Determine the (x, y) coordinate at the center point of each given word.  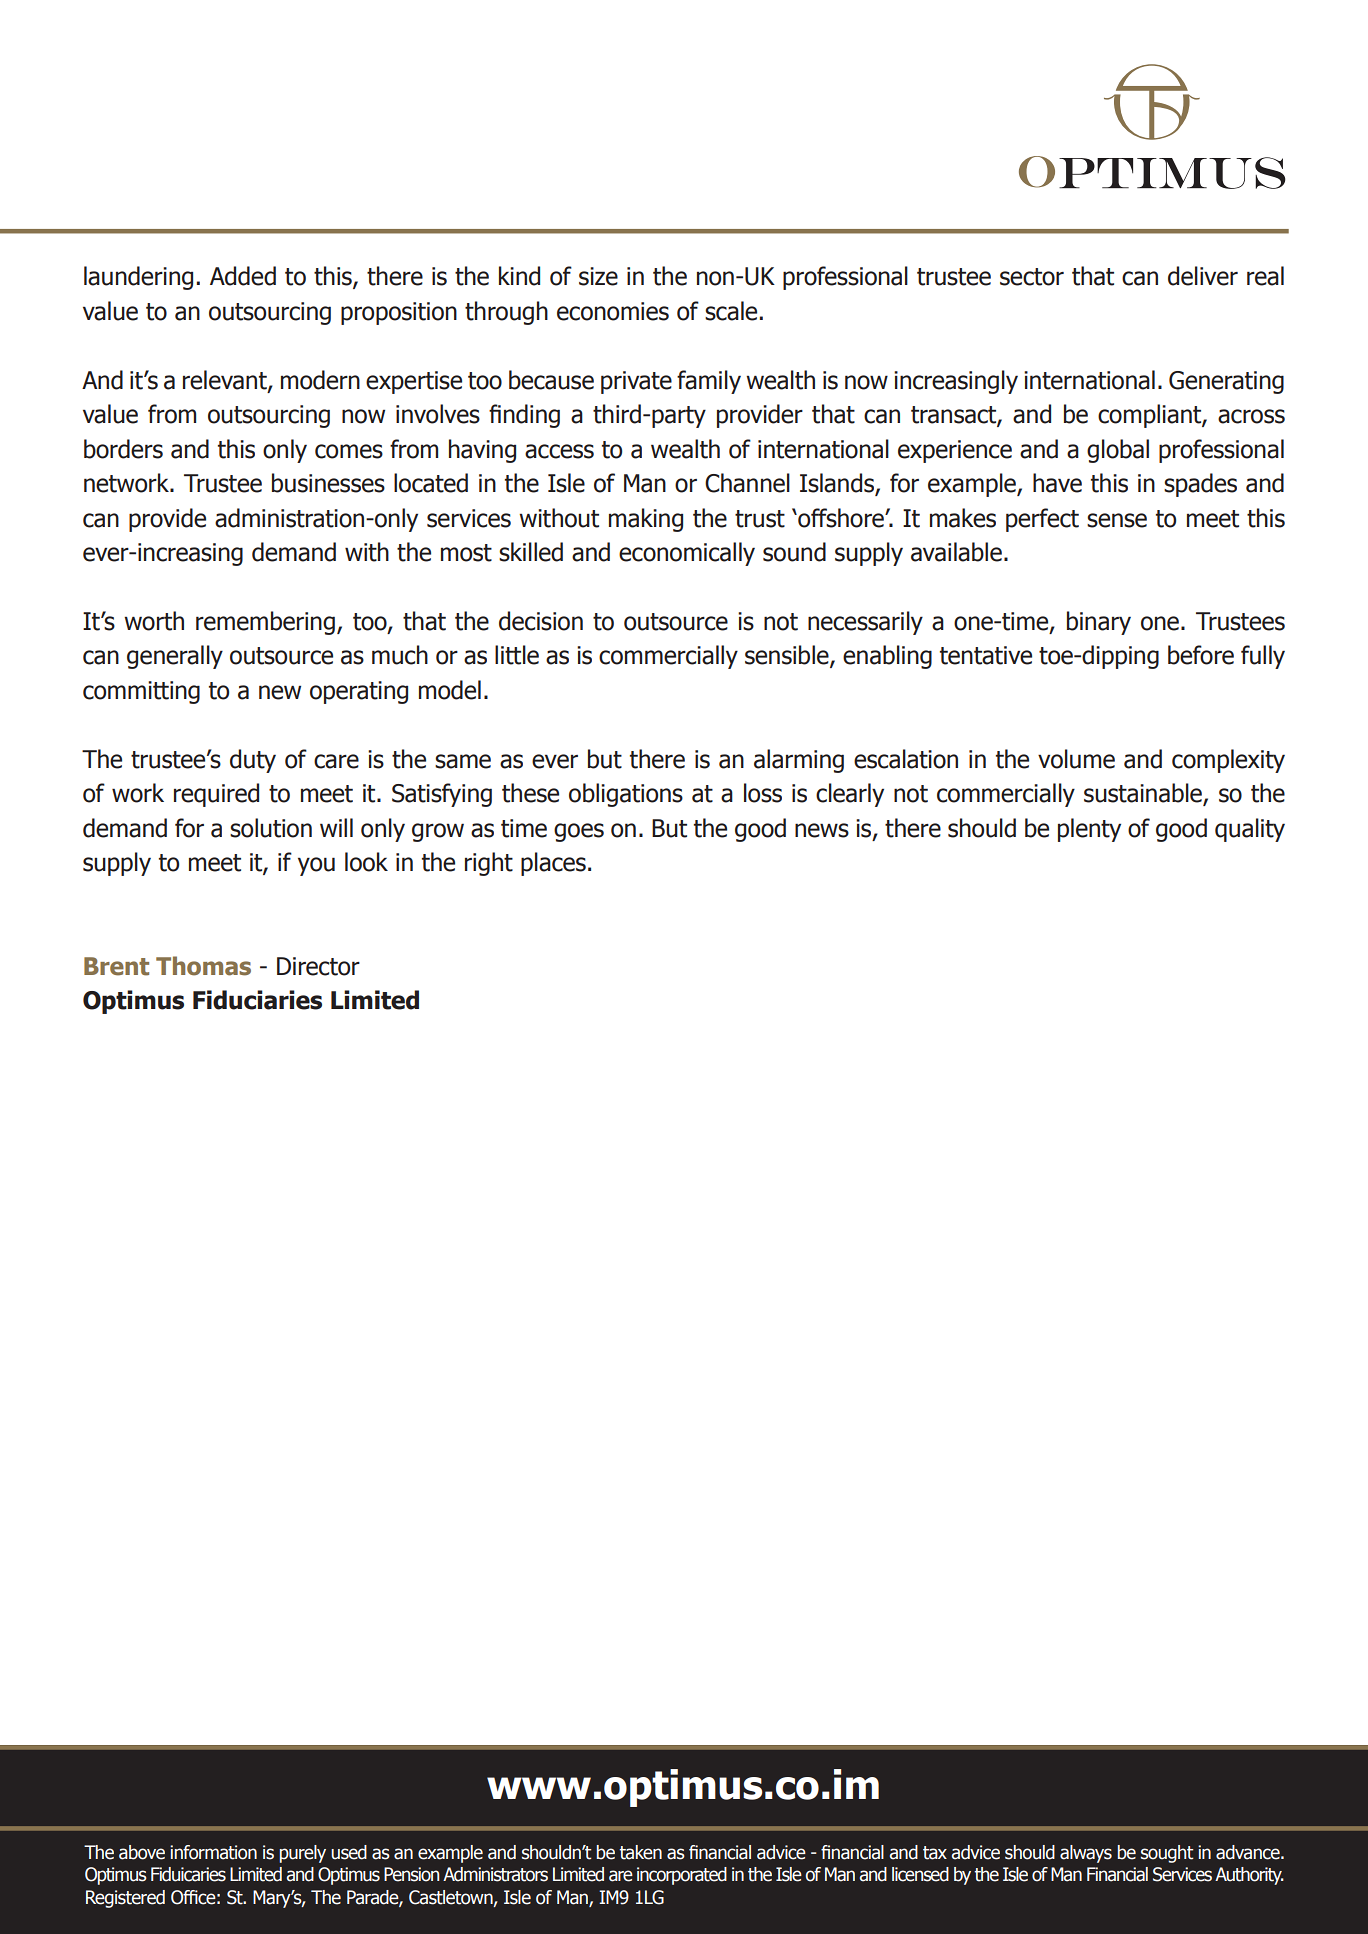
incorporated (682, 1876)
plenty (1089, 830)
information (213, 1852)
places (553, 864)
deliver (1203, 276)
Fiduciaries (257, 1000)
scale (731, 311)
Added (243, 276)
